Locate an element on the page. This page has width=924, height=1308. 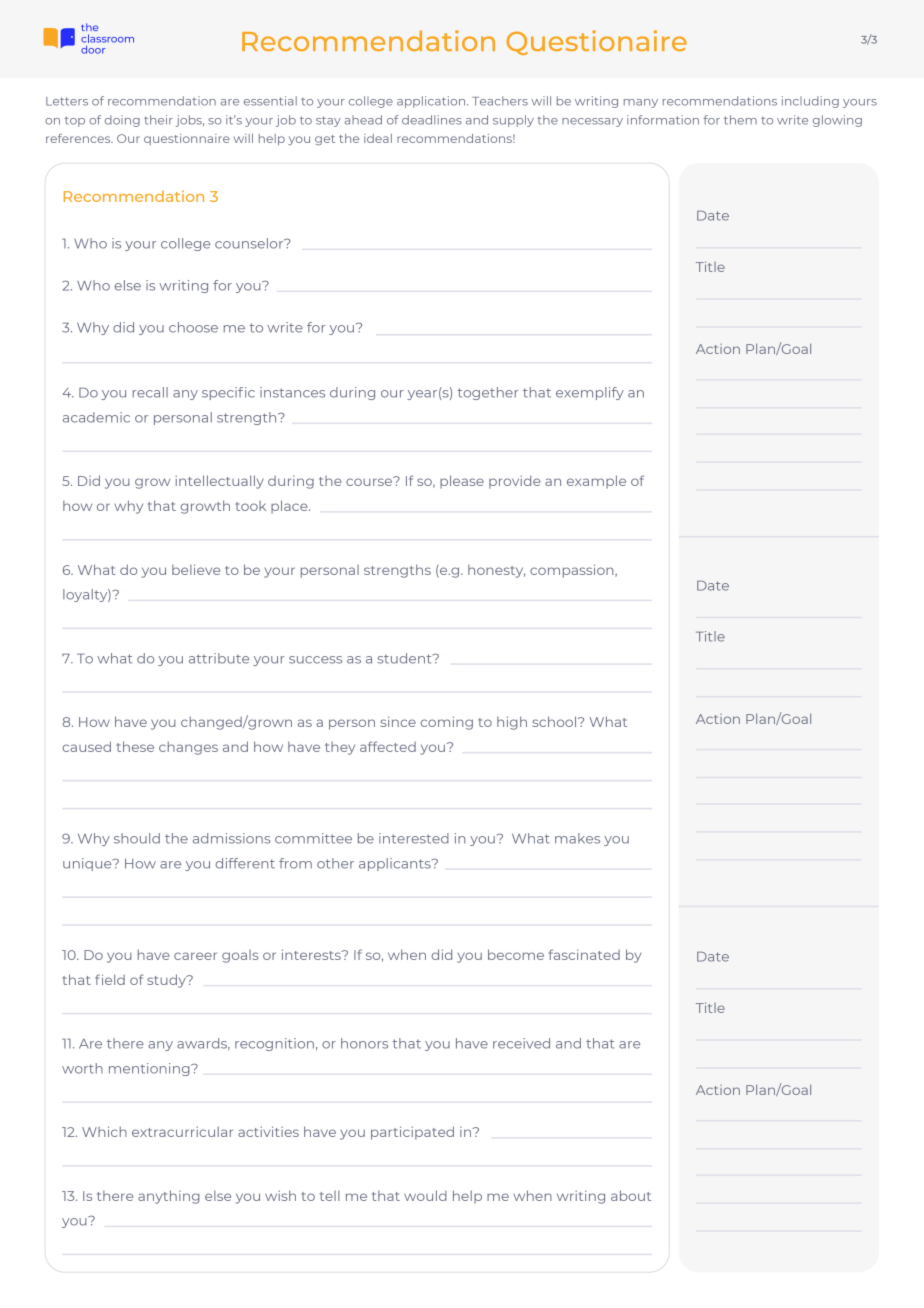
fascinated is located at coordinates (584, 954).
